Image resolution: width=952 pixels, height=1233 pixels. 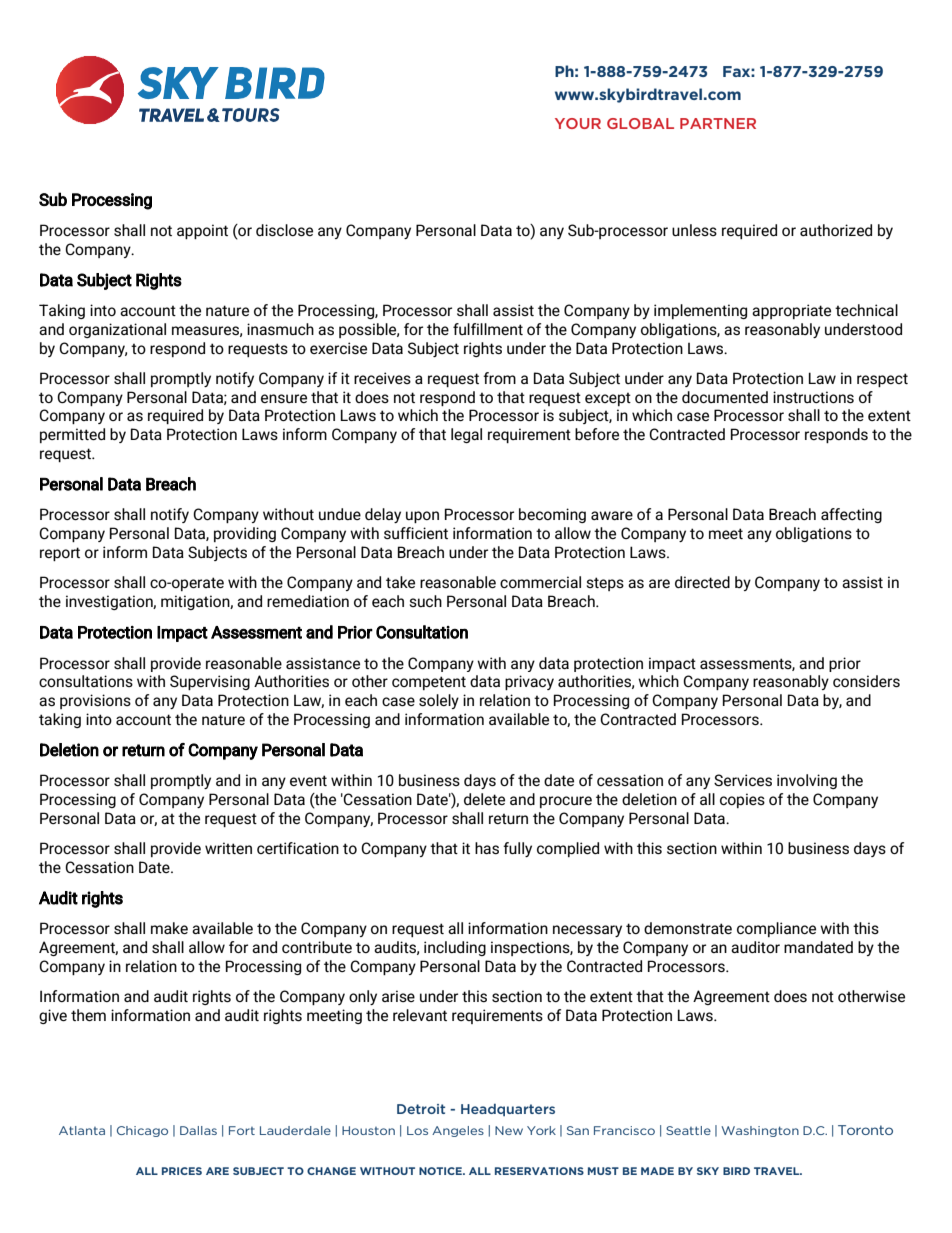 I want to click on YOUR, so click(x=578, y=123).
